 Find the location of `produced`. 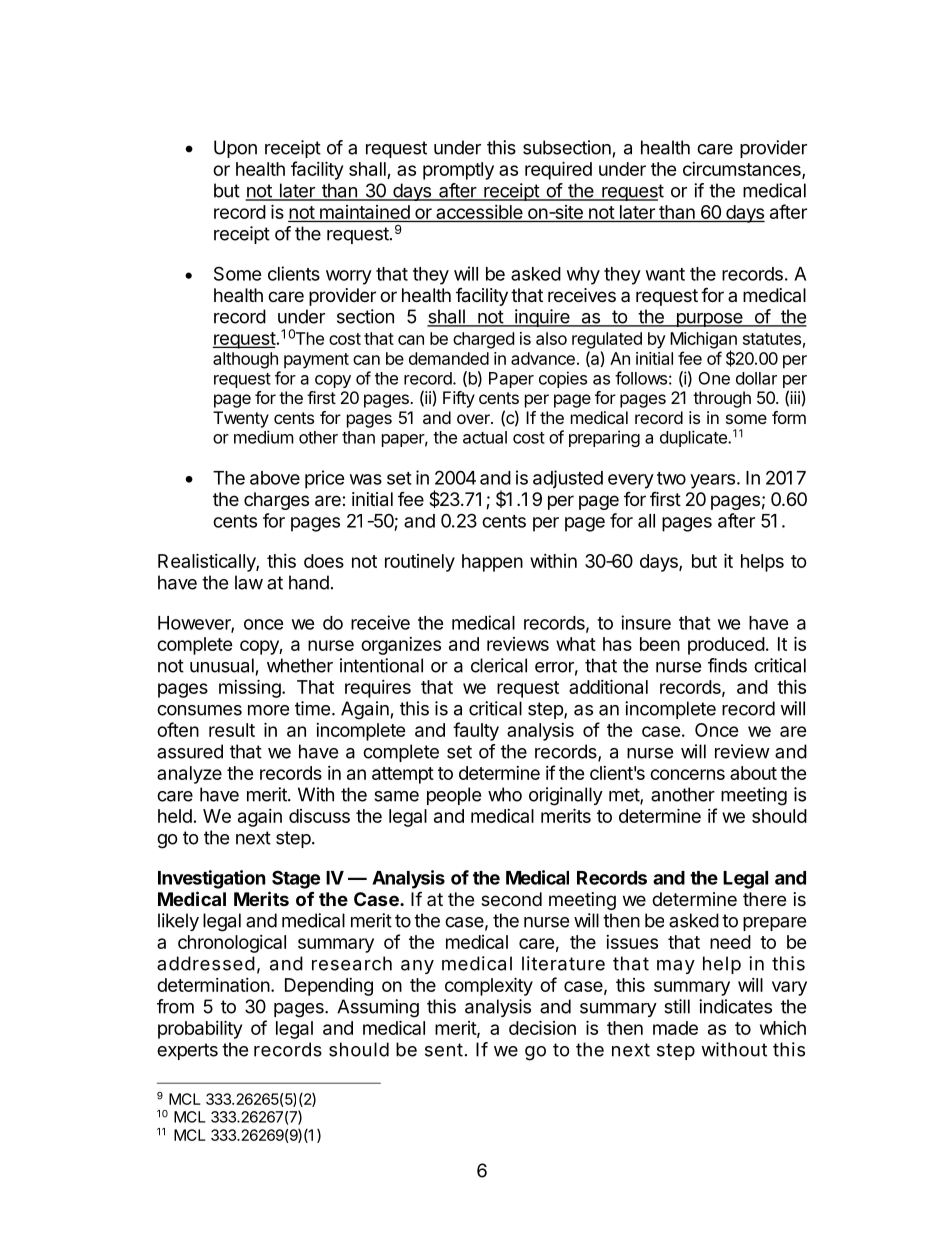

produced is located at coordinates (726, 646).
